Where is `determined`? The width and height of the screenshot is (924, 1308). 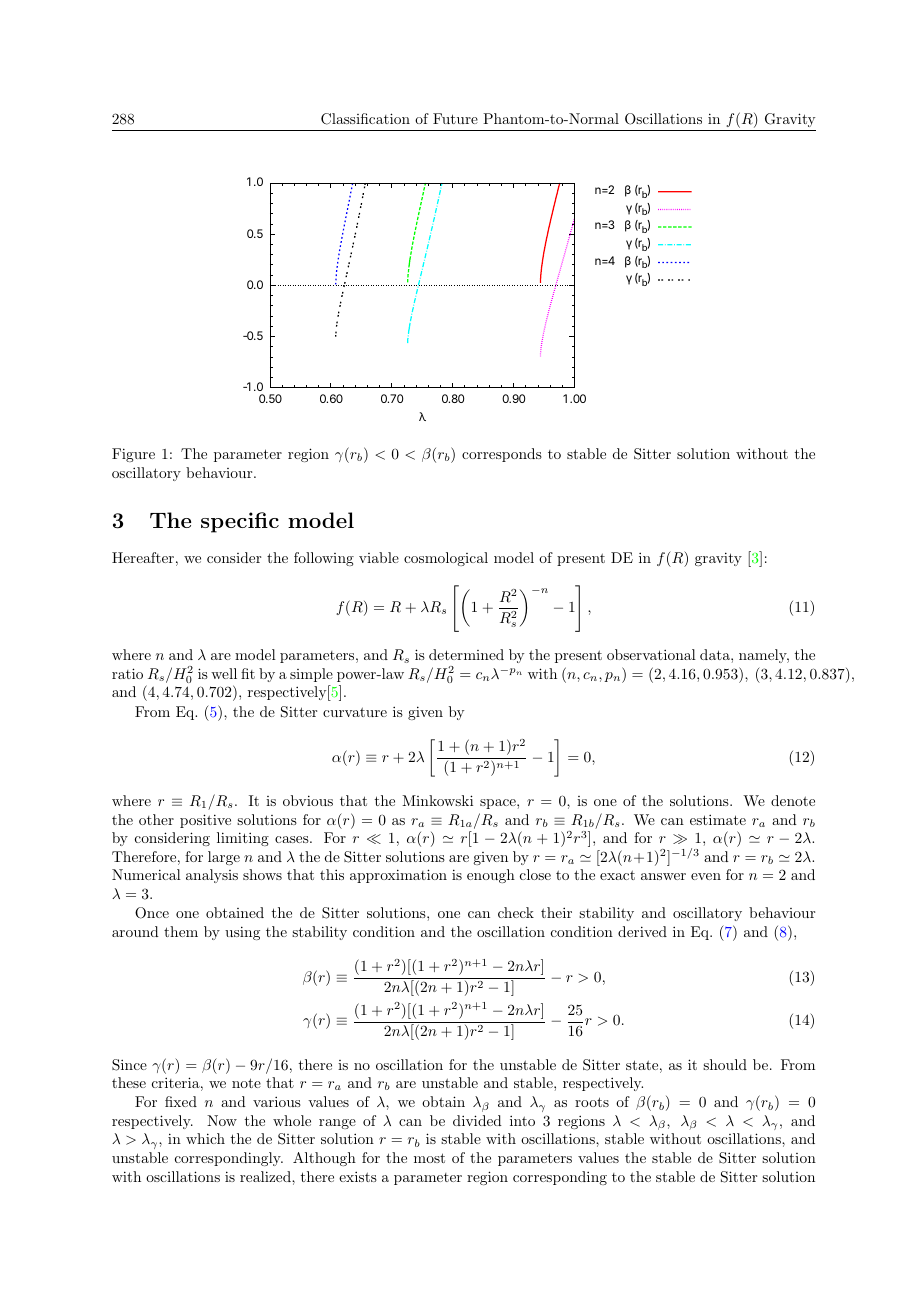 determined is located at coordinates (466, 654).
